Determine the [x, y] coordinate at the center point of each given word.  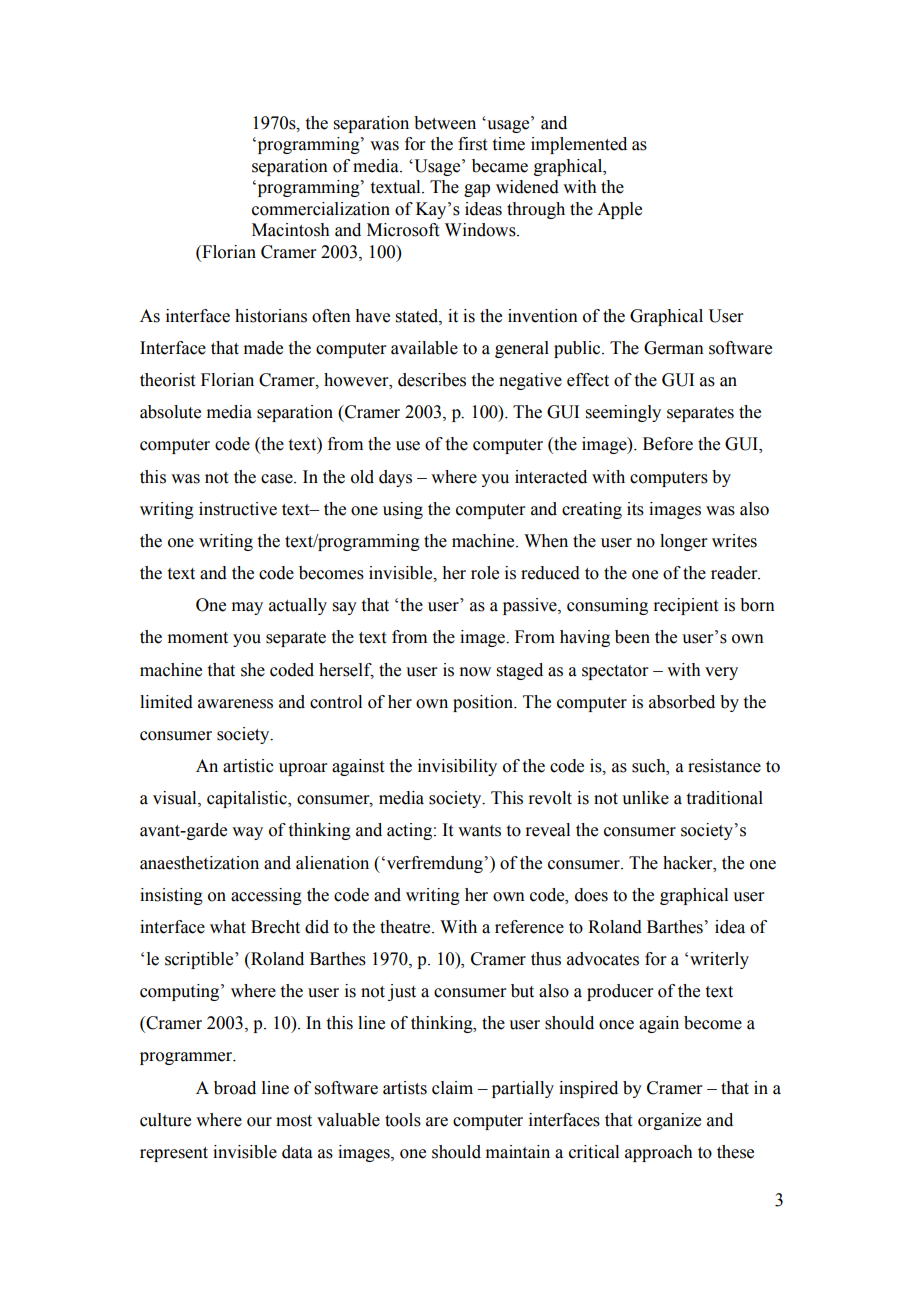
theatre [406, 927]
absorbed [682, 702]
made [263, 348]
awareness [235, 704]
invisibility [457, 767]
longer [684, 542]
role [485, 573]
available [424, 348]
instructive [238, 509]
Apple [619, 210]
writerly [719, 960]
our [259, 1122]
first [472, 144]
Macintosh [291, 230]
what [228, 927]
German [674, 348]
